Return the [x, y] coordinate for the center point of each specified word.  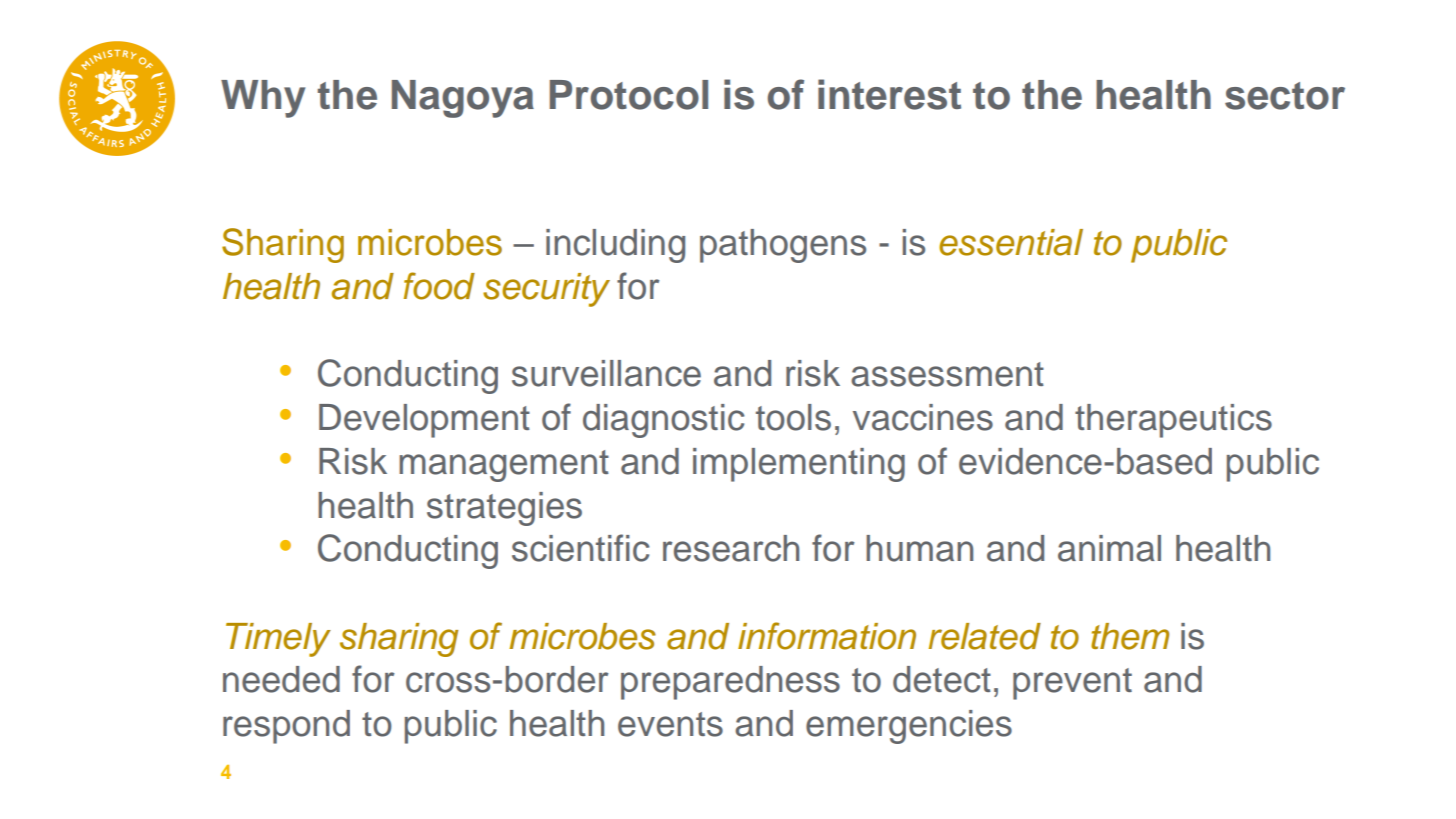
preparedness [730, 683]
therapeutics [1173, 421]
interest [889, 94]
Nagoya [463, 99]
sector [1285, 96]
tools [793, 417]
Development [424, 421]
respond [286, 727]
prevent [1072, 684]
